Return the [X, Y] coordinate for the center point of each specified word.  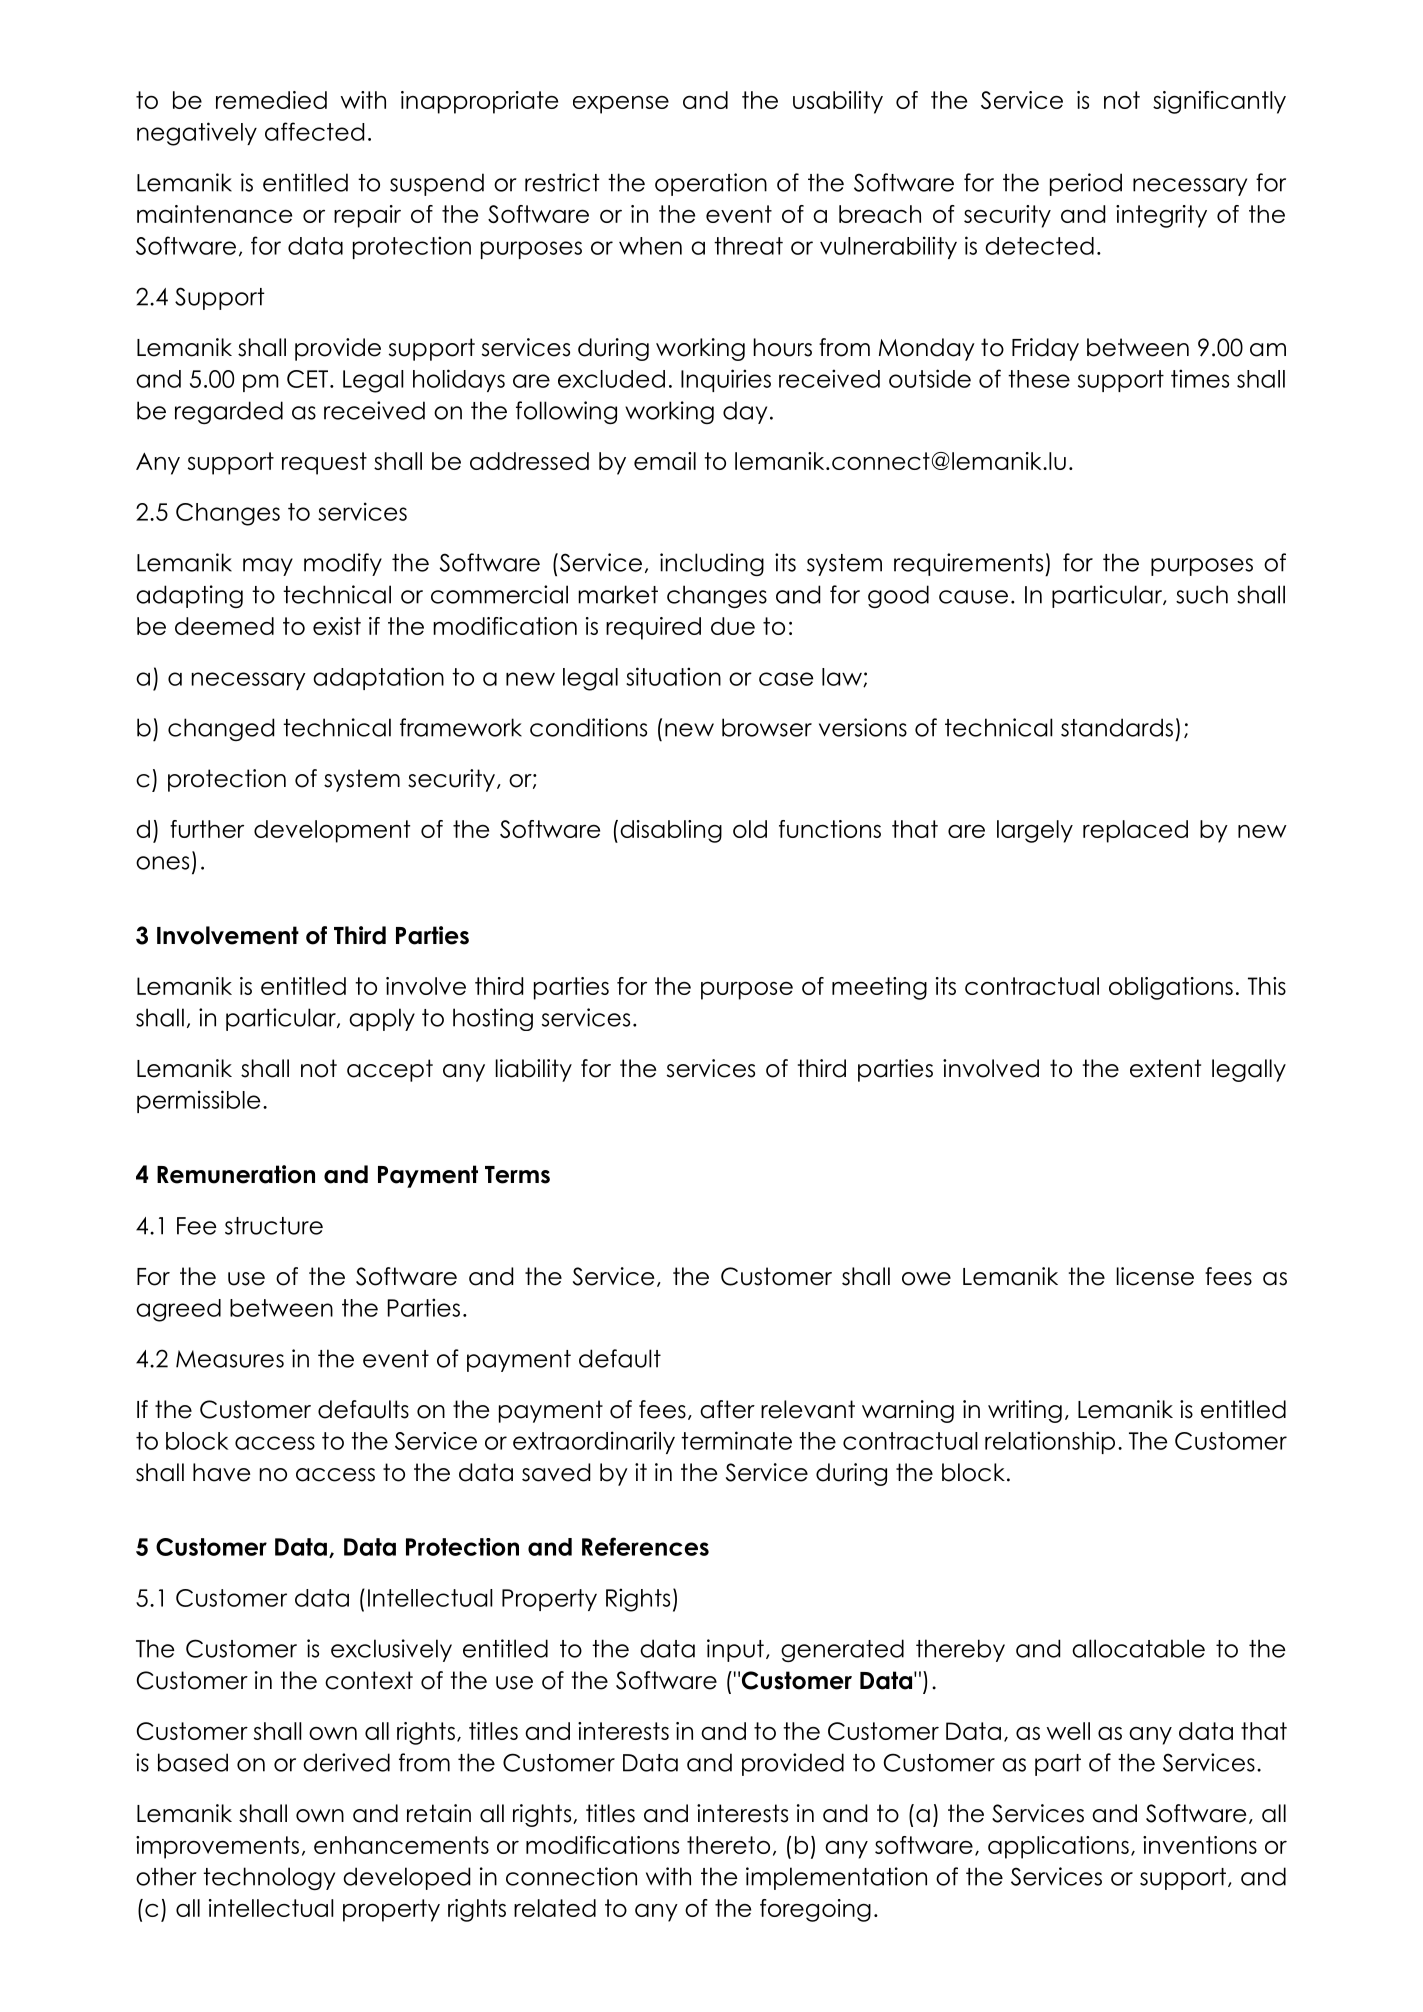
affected [314, 131]
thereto [728, 1845]
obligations [1171, 988]
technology [269, 1878]
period [1086, 184]
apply [382, 1019]
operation [711, 184]
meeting [879, 988]
